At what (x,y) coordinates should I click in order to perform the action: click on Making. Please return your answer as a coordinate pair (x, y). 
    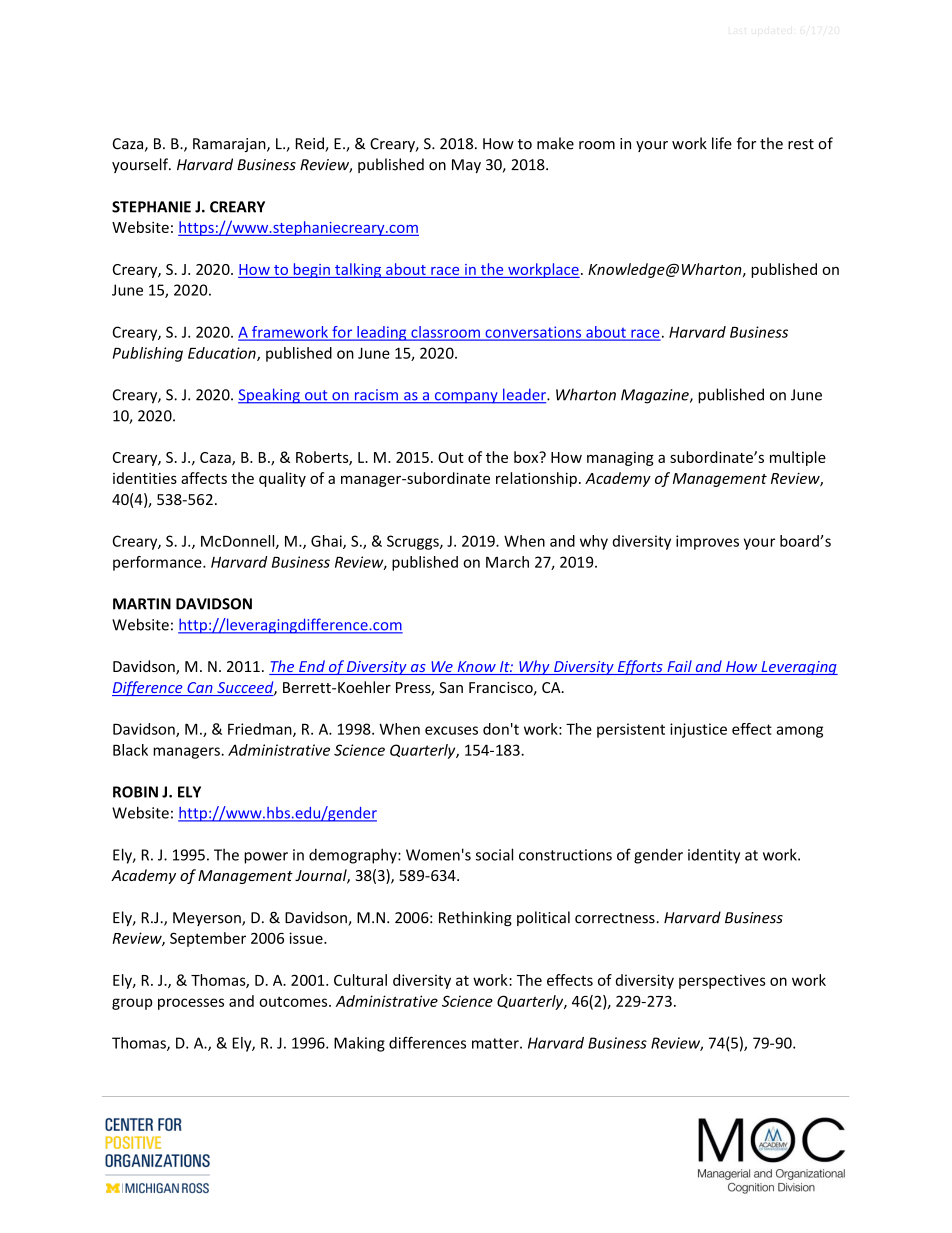
    Looking at the image, I should click on (359, 1044).
